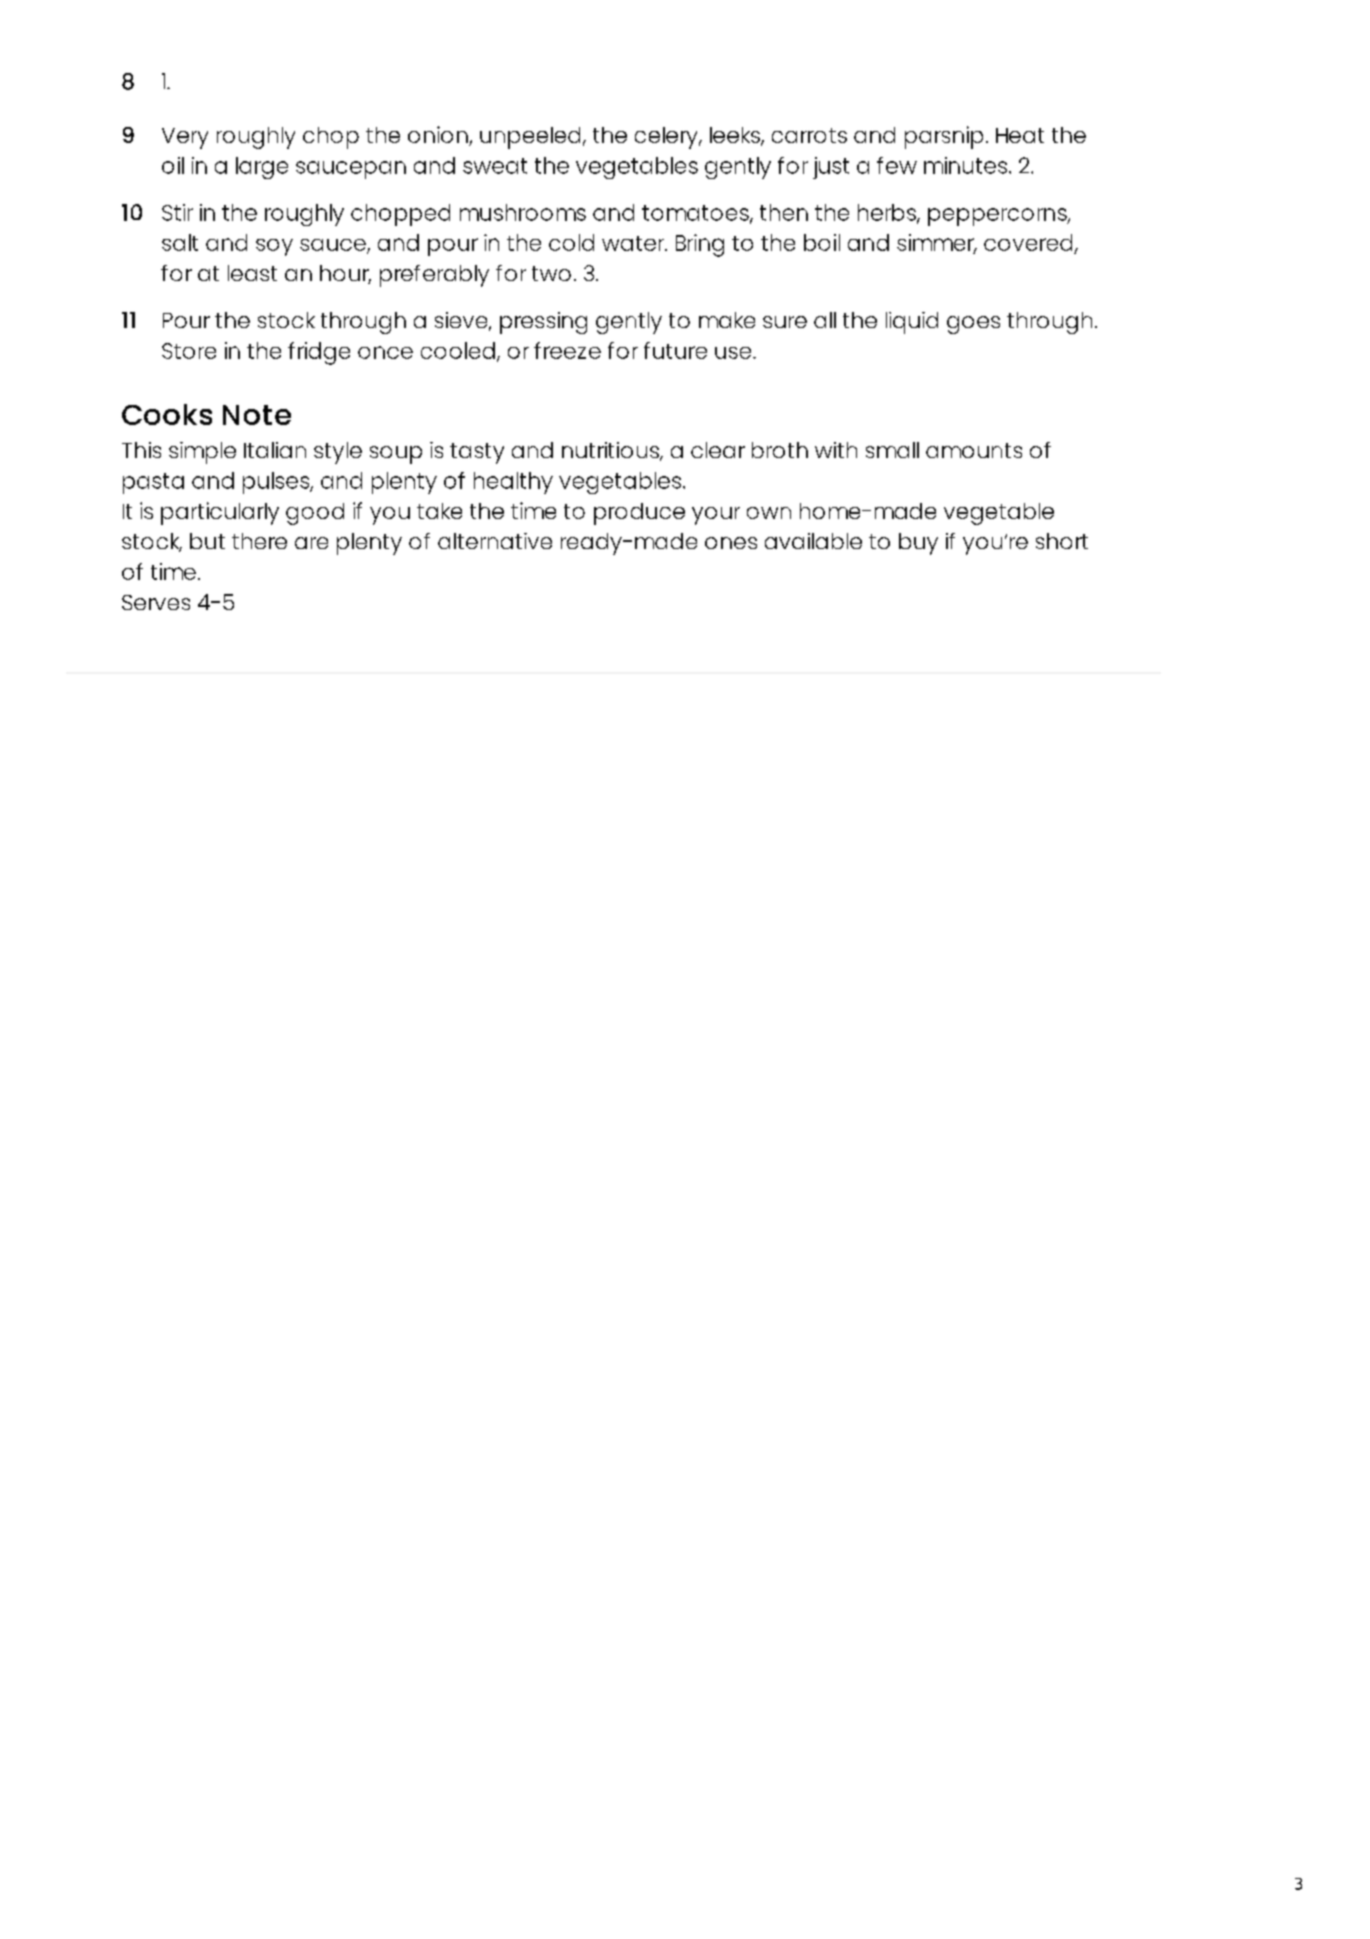 Image resolution: width=1370 pixels, height=1939 pixels. Describe the element at coordinates (262, 168) in the image. I see `large` at that location.
